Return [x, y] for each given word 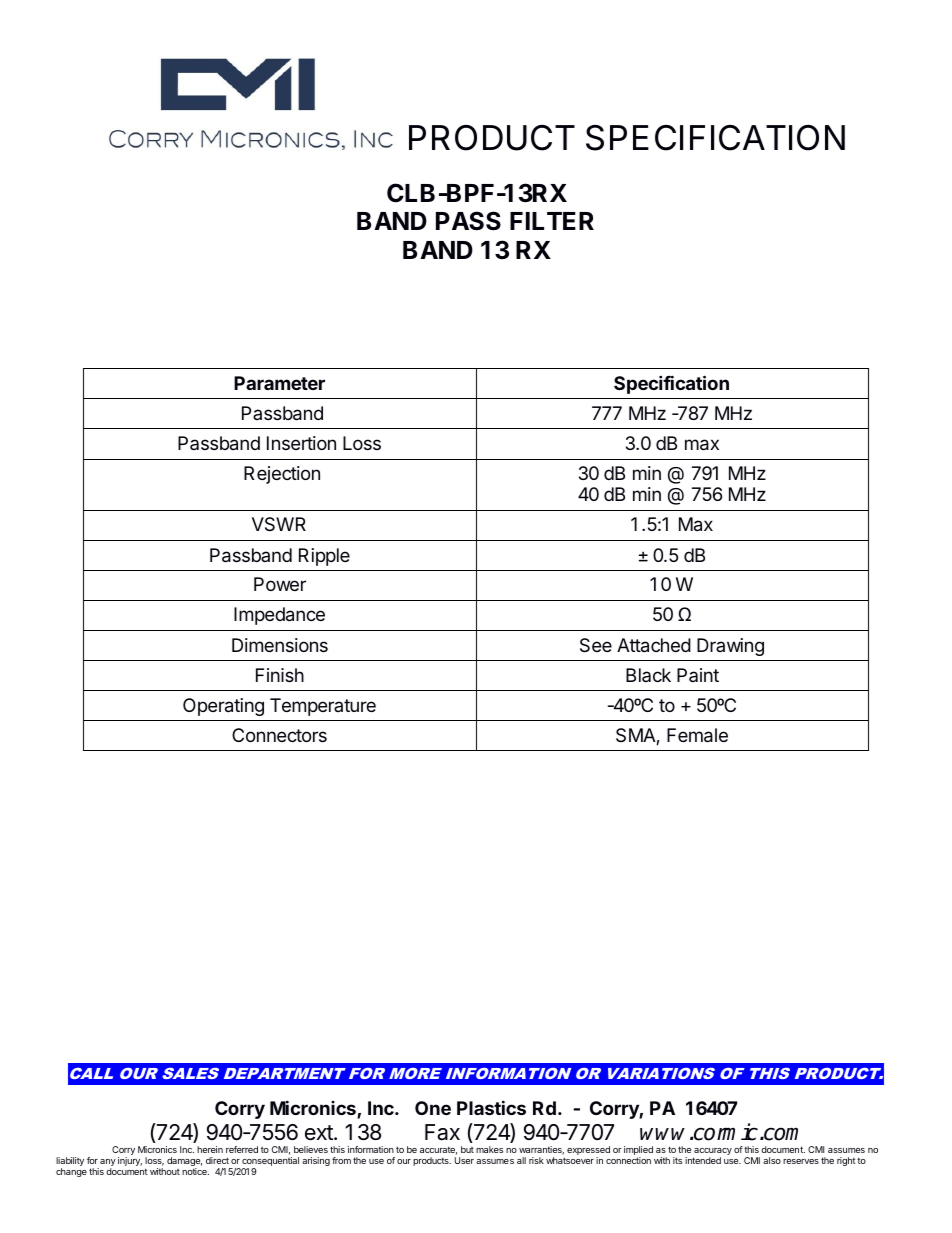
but [467, 1149]
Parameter [279, 383]
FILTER [552, 221]
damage [184, 1163]
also [772, 1160]
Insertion [301, 443]
